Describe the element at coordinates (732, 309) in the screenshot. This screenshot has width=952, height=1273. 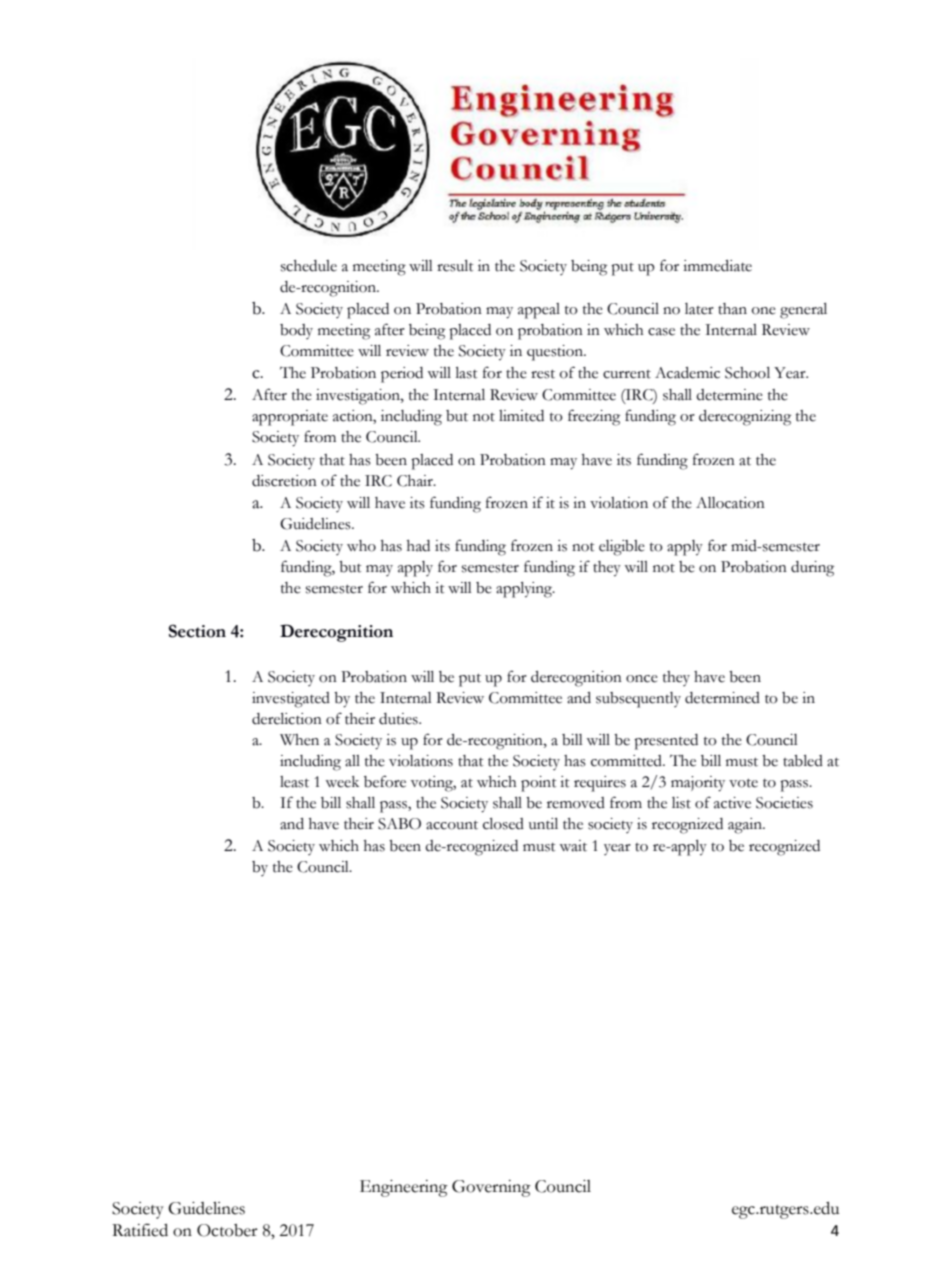
I see `than` at that location.
